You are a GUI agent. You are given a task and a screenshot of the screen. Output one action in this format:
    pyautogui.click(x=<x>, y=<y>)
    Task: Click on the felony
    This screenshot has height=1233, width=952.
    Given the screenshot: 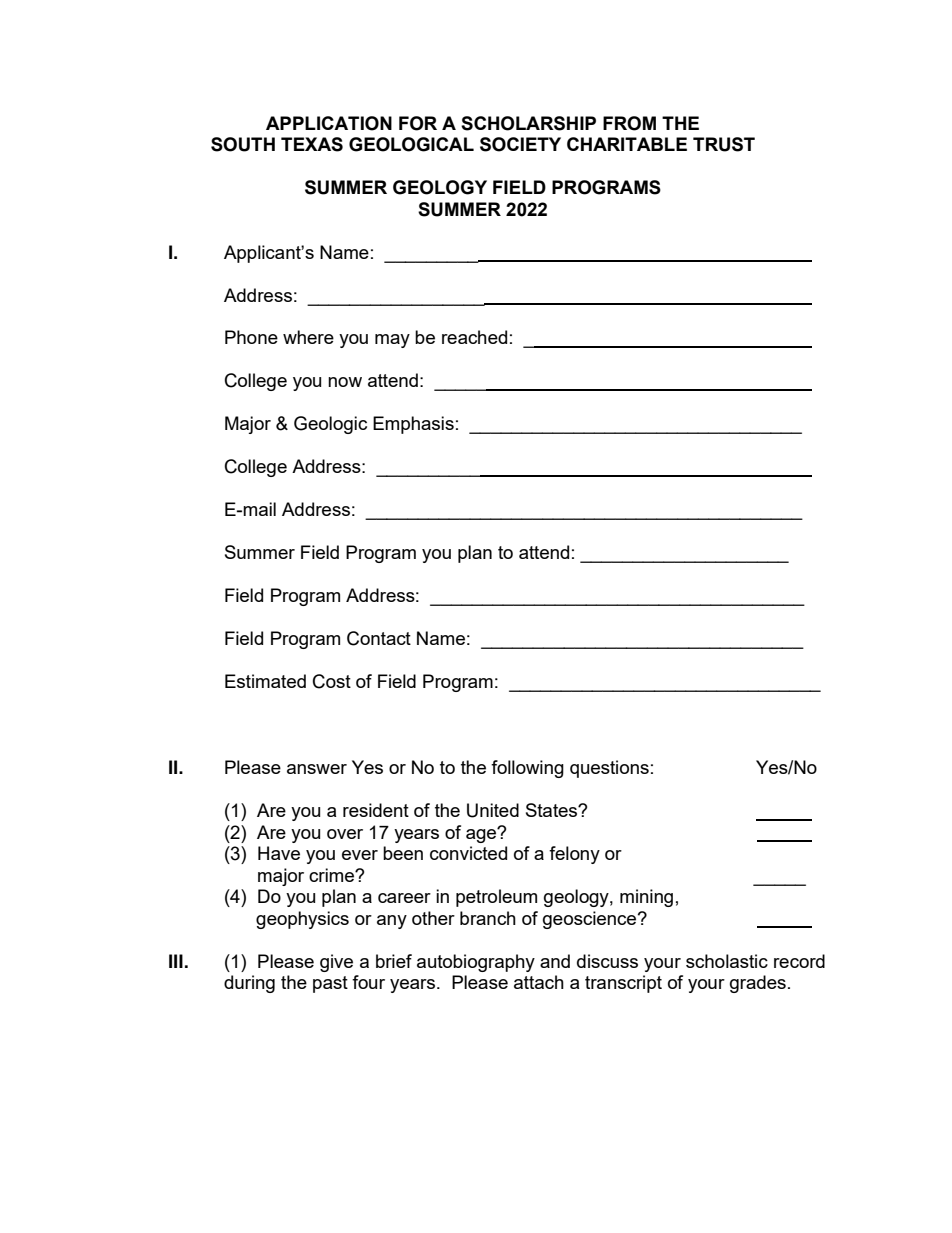 What is the action you would take?
    pyautogui.click(x=574, y=855)
